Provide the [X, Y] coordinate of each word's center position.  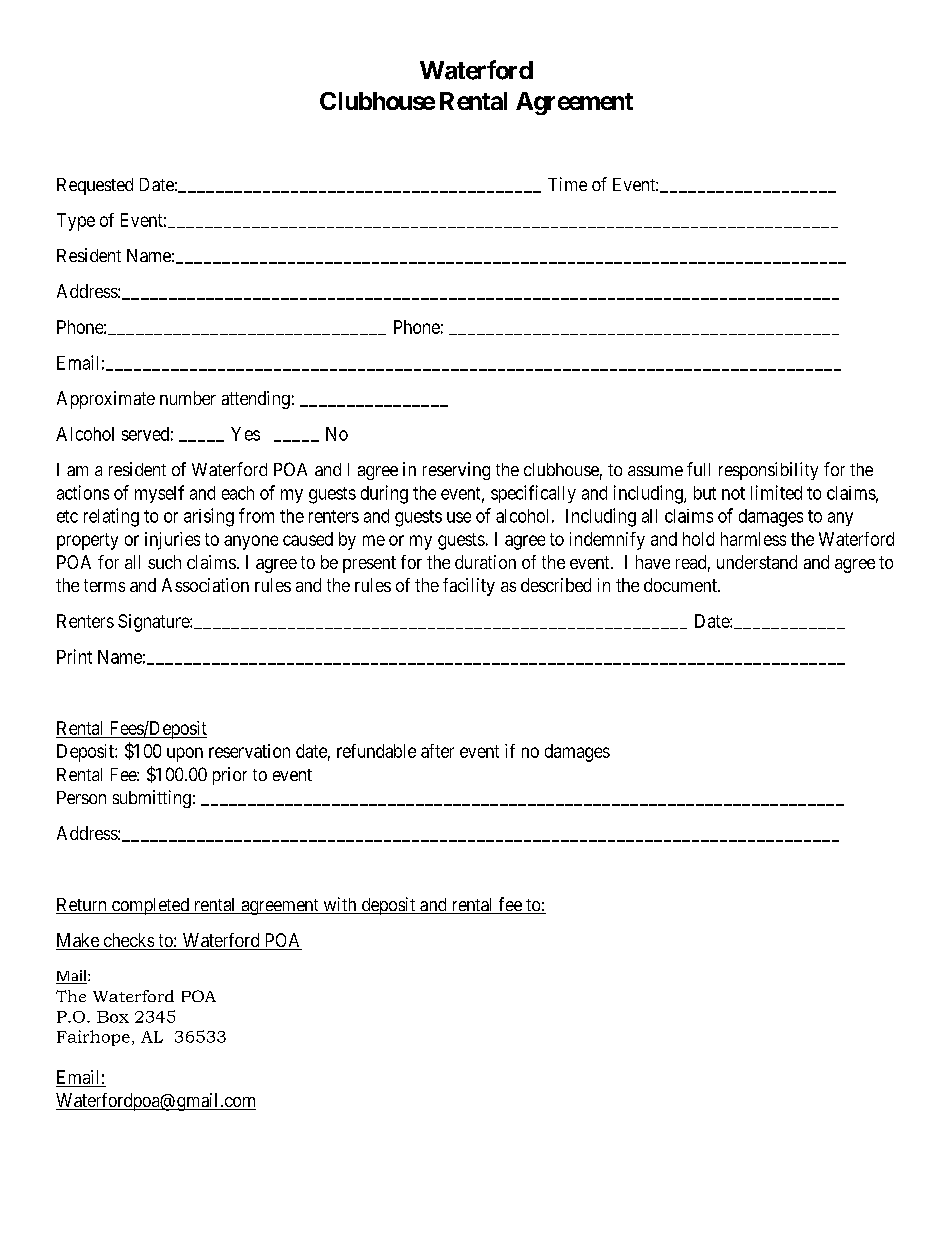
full [698, 469]
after [437, 751]
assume [655, 471]
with [340, 905]
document [681, 585]
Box [113, 1017]
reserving [456, 471]
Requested [95, 186]
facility [469, 587]
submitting [152, 799]
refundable [376, 751]
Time [567, 184]
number [188, 398]
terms [104, 585]
